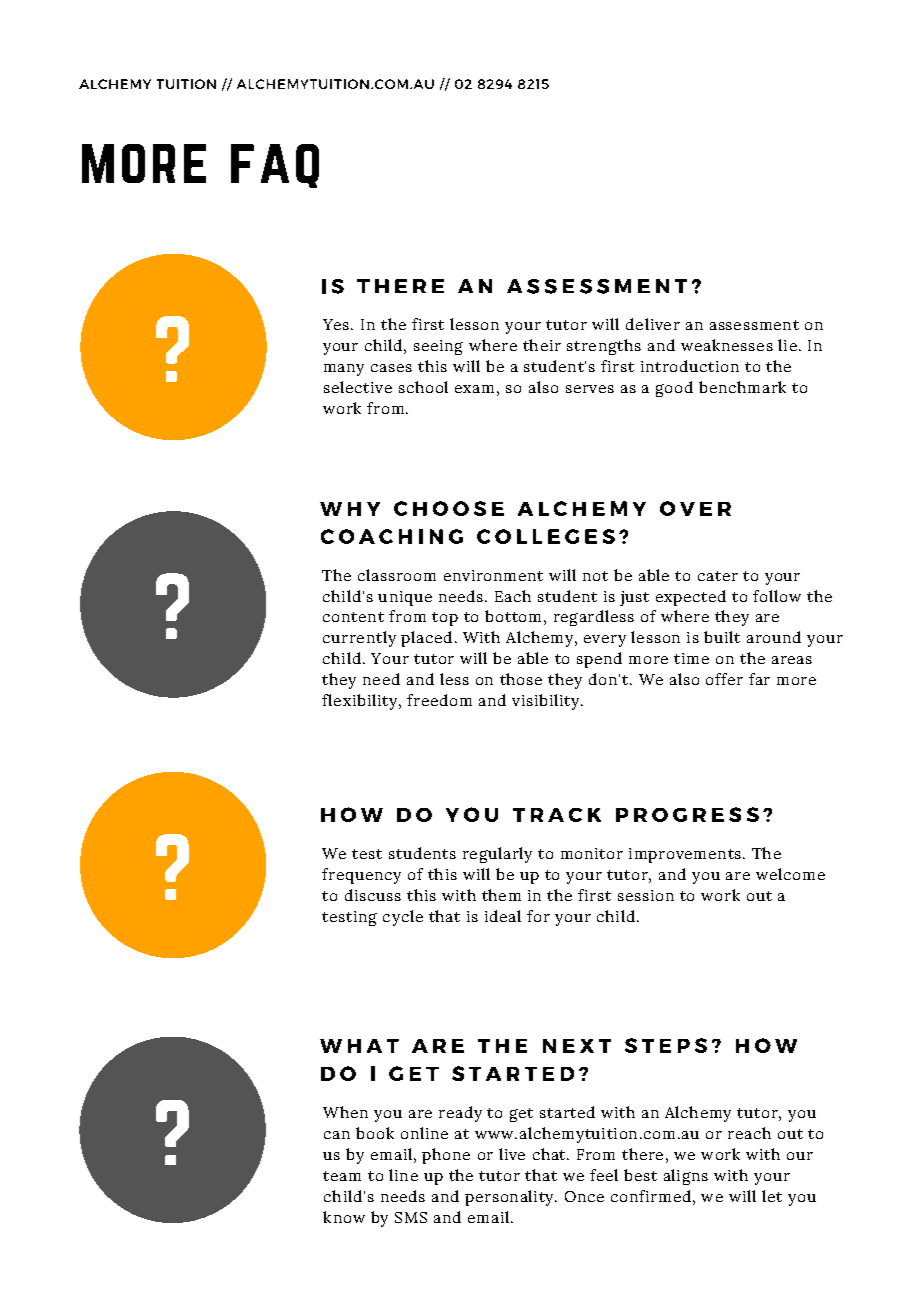 The height and width of the page is (1308, 924). Describe the element at coordinates (359, 702) in the page. I see `flexibility` at that location.
